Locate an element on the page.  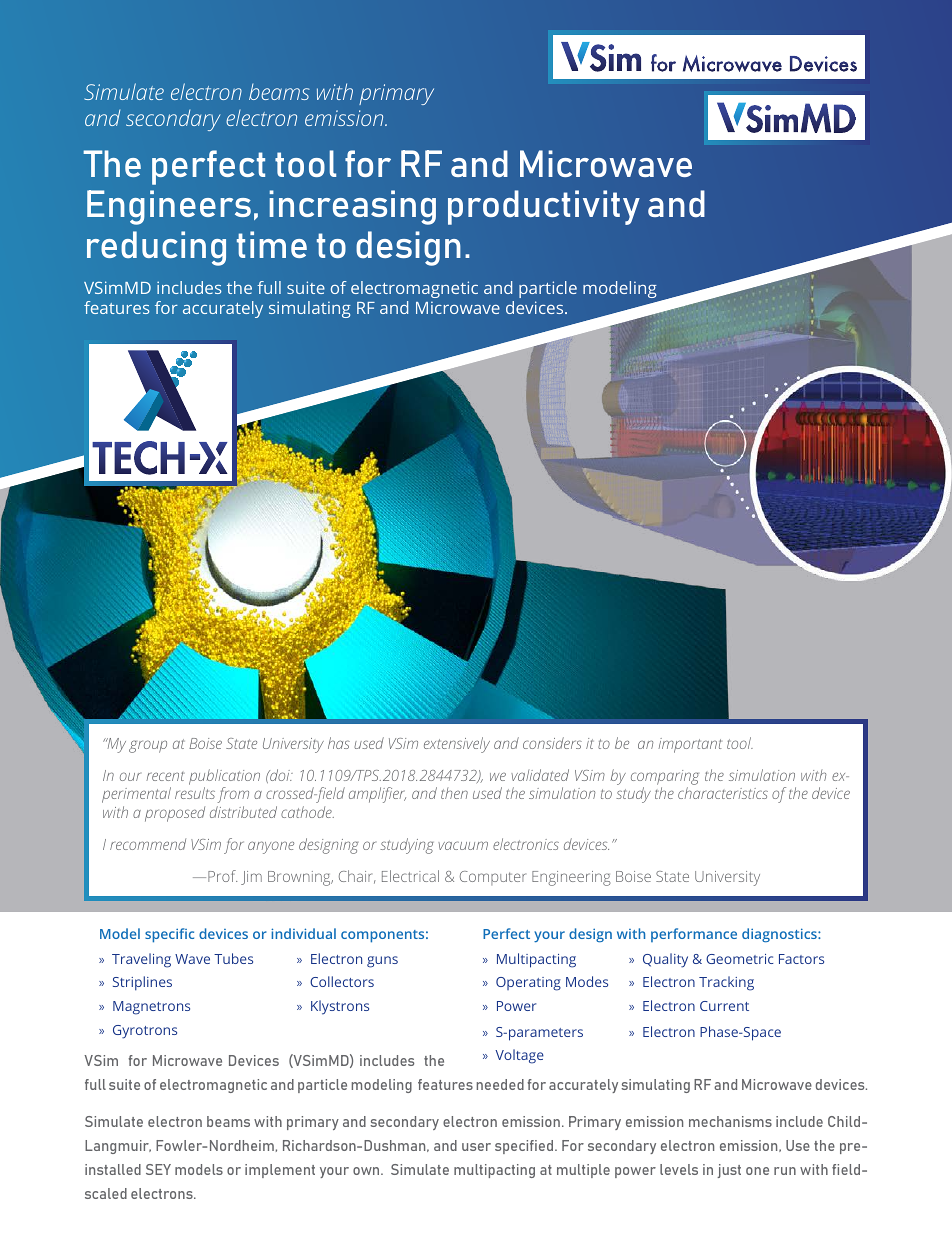
vacuum is located at coordinates (463, 845).
